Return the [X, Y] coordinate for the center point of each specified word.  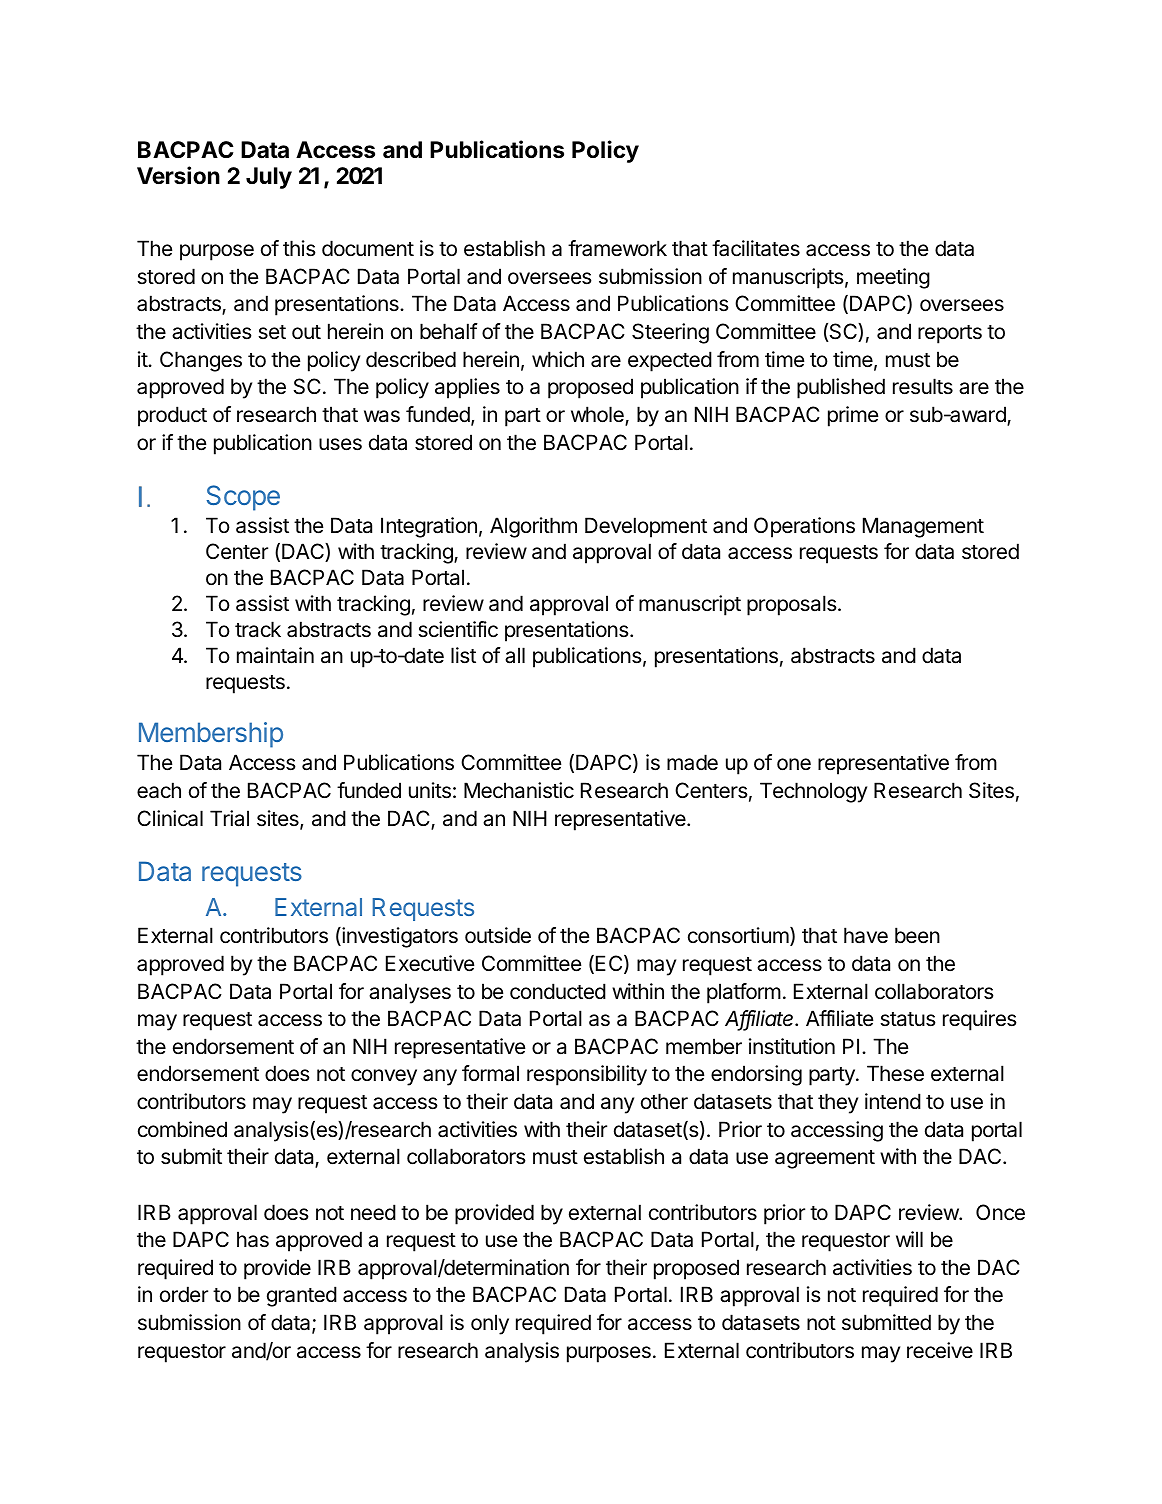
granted [302, 1296]
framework [617, 248]
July [269, 178]
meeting [893, 278]
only [490, 1324]
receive [940, 1350]
